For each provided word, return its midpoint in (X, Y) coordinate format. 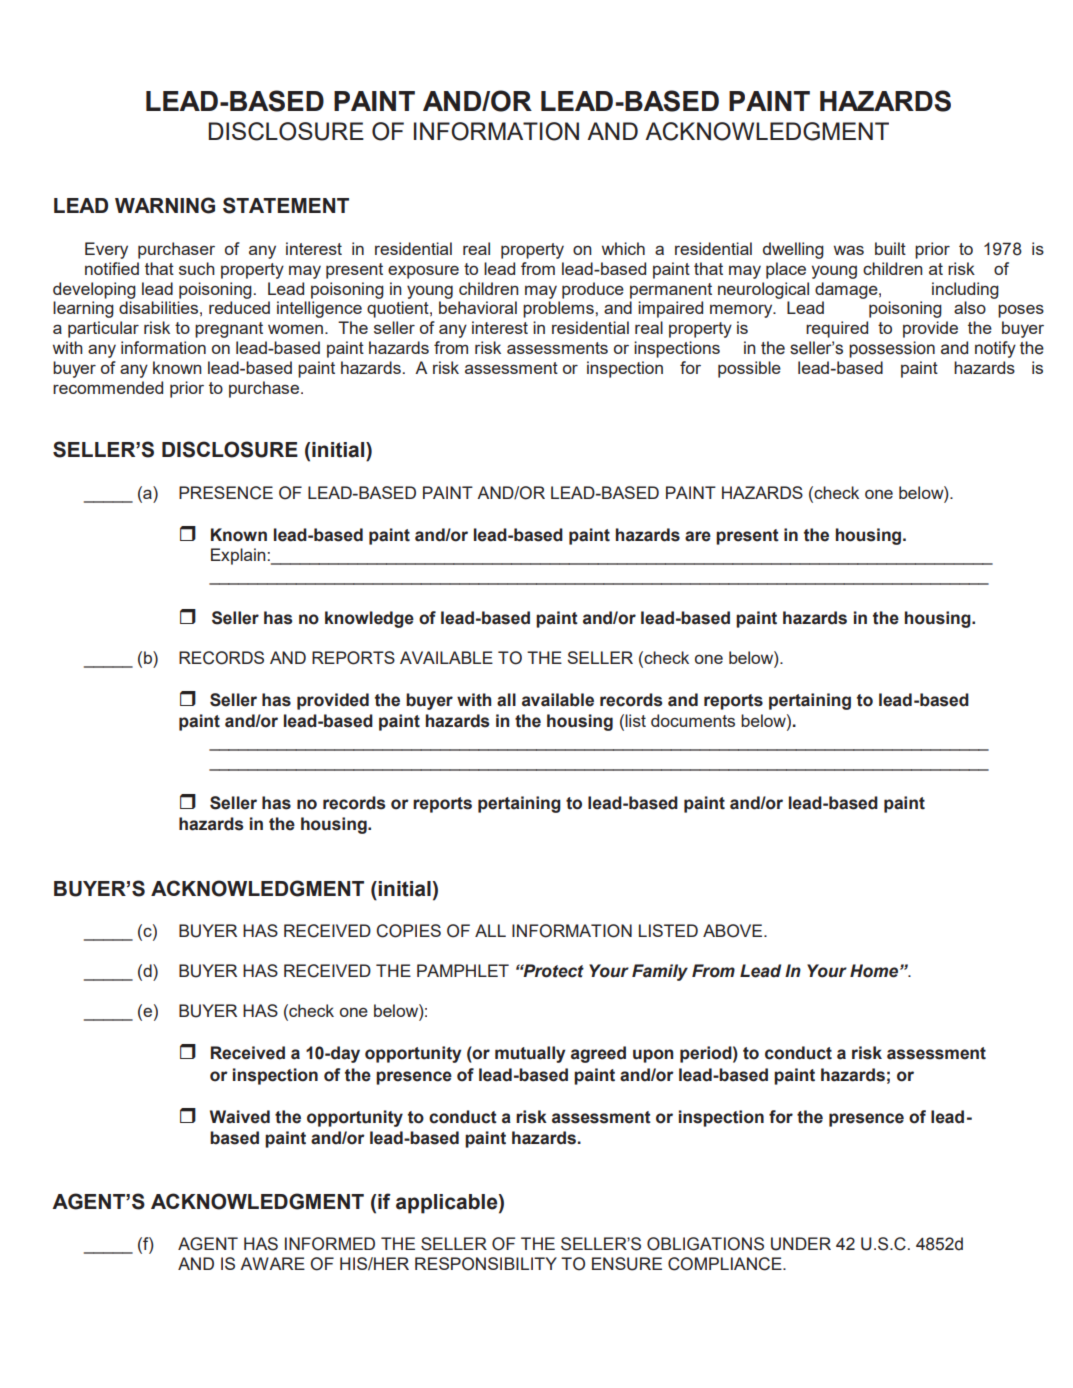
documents (693, 720)
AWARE (272, 1263)
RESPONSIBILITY (486, 1264)
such (197, 268)
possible (749, 369)
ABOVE (734, 931)
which (623, 248)
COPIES (408, 931)
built (890, 248)
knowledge (369, 619)
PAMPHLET (463, 970)
